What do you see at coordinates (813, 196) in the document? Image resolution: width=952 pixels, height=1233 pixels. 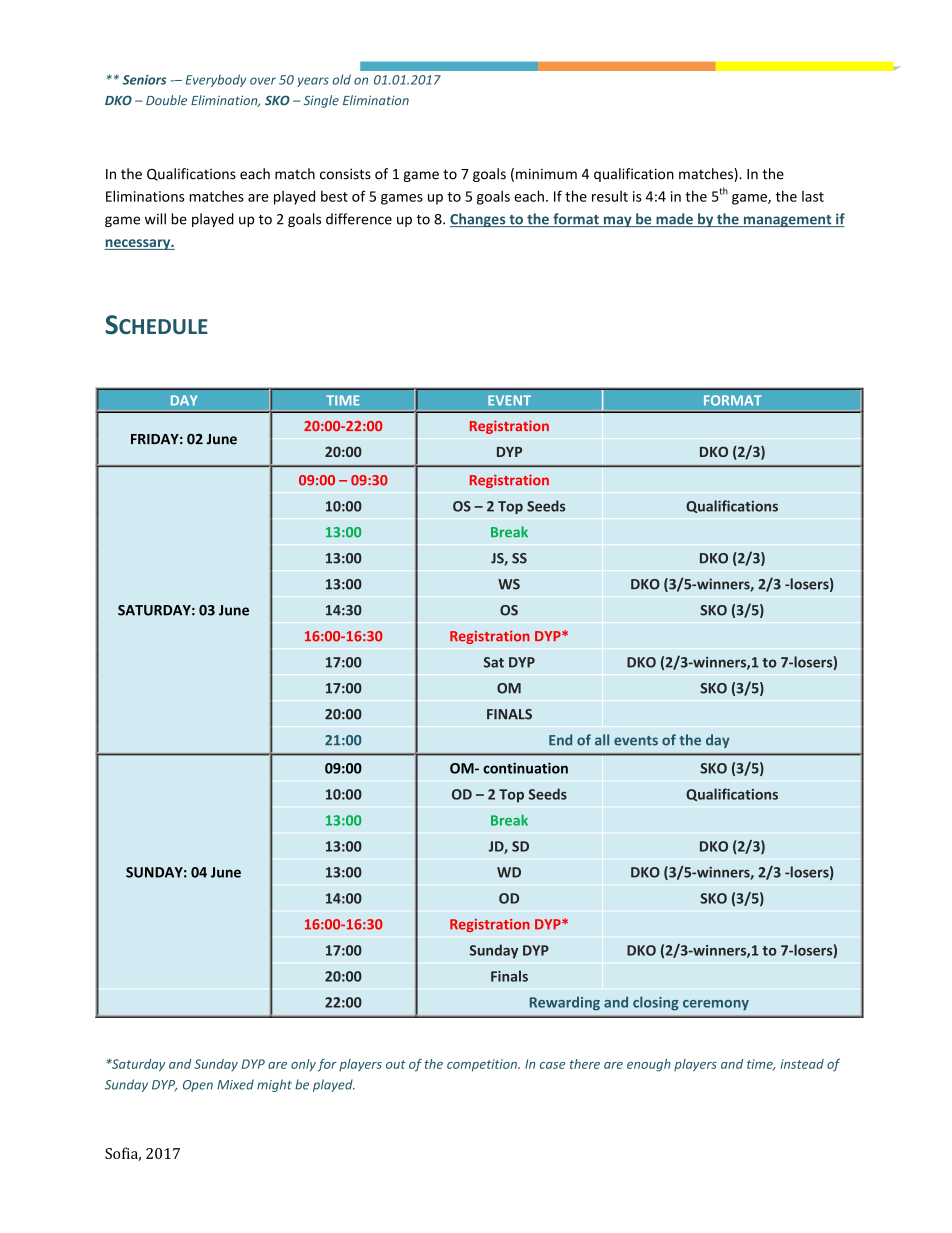 I see `last` at bounding box center [813, 196].
